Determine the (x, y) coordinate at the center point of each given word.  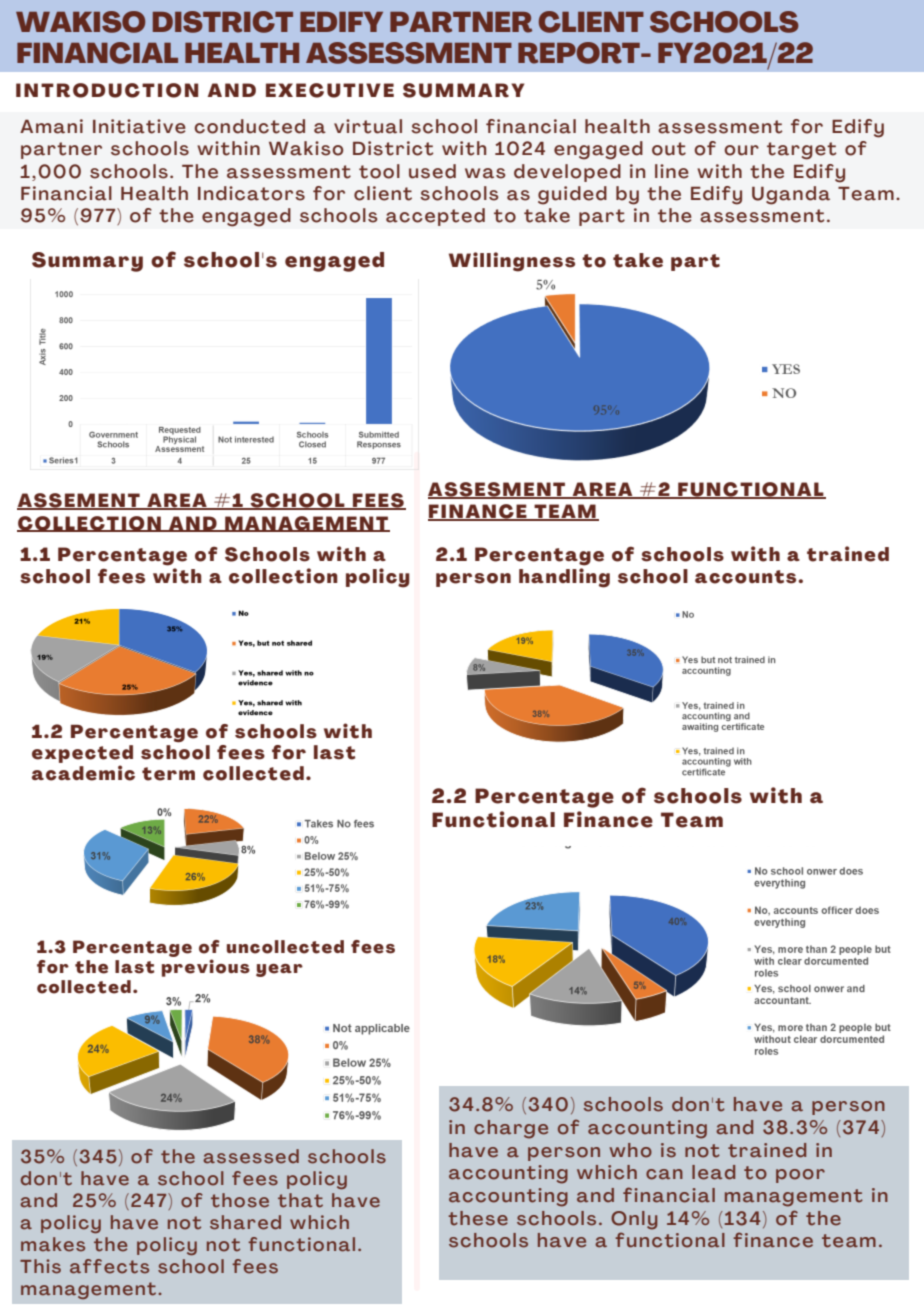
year (279, 970)
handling (564, 578)
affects (109, 1266)
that (300, 1200)
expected (82, 754)
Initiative (139, 126)
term (168, 774)
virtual (368, 126)
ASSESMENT (498, 490)
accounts (747, 577)
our (741, 150)
